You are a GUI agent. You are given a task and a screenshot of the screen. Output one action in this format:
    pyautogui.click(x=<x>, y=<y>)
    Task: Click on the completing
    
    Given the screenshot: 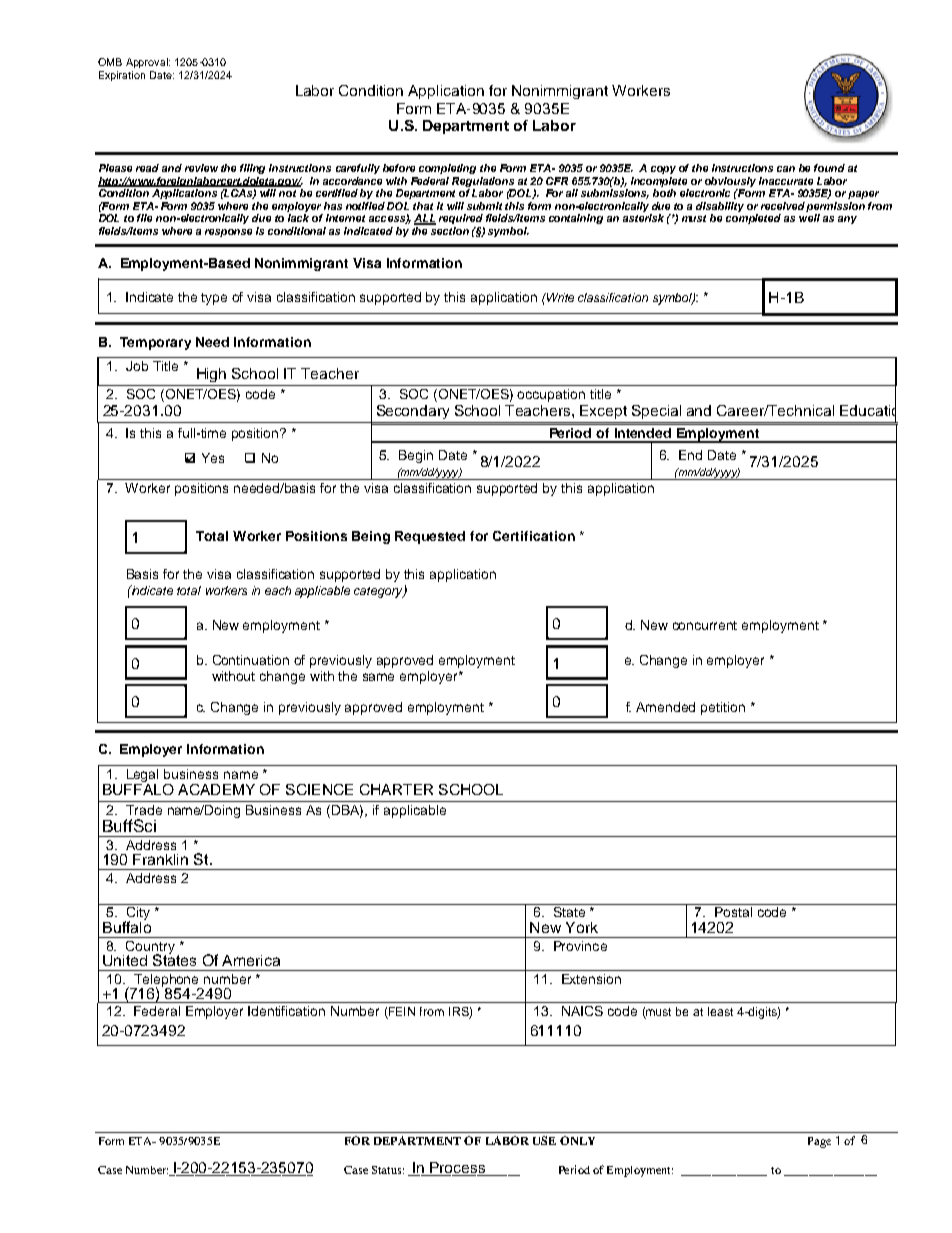 What is the action you would take?
    pyautogui.click(x=447, y=169)
